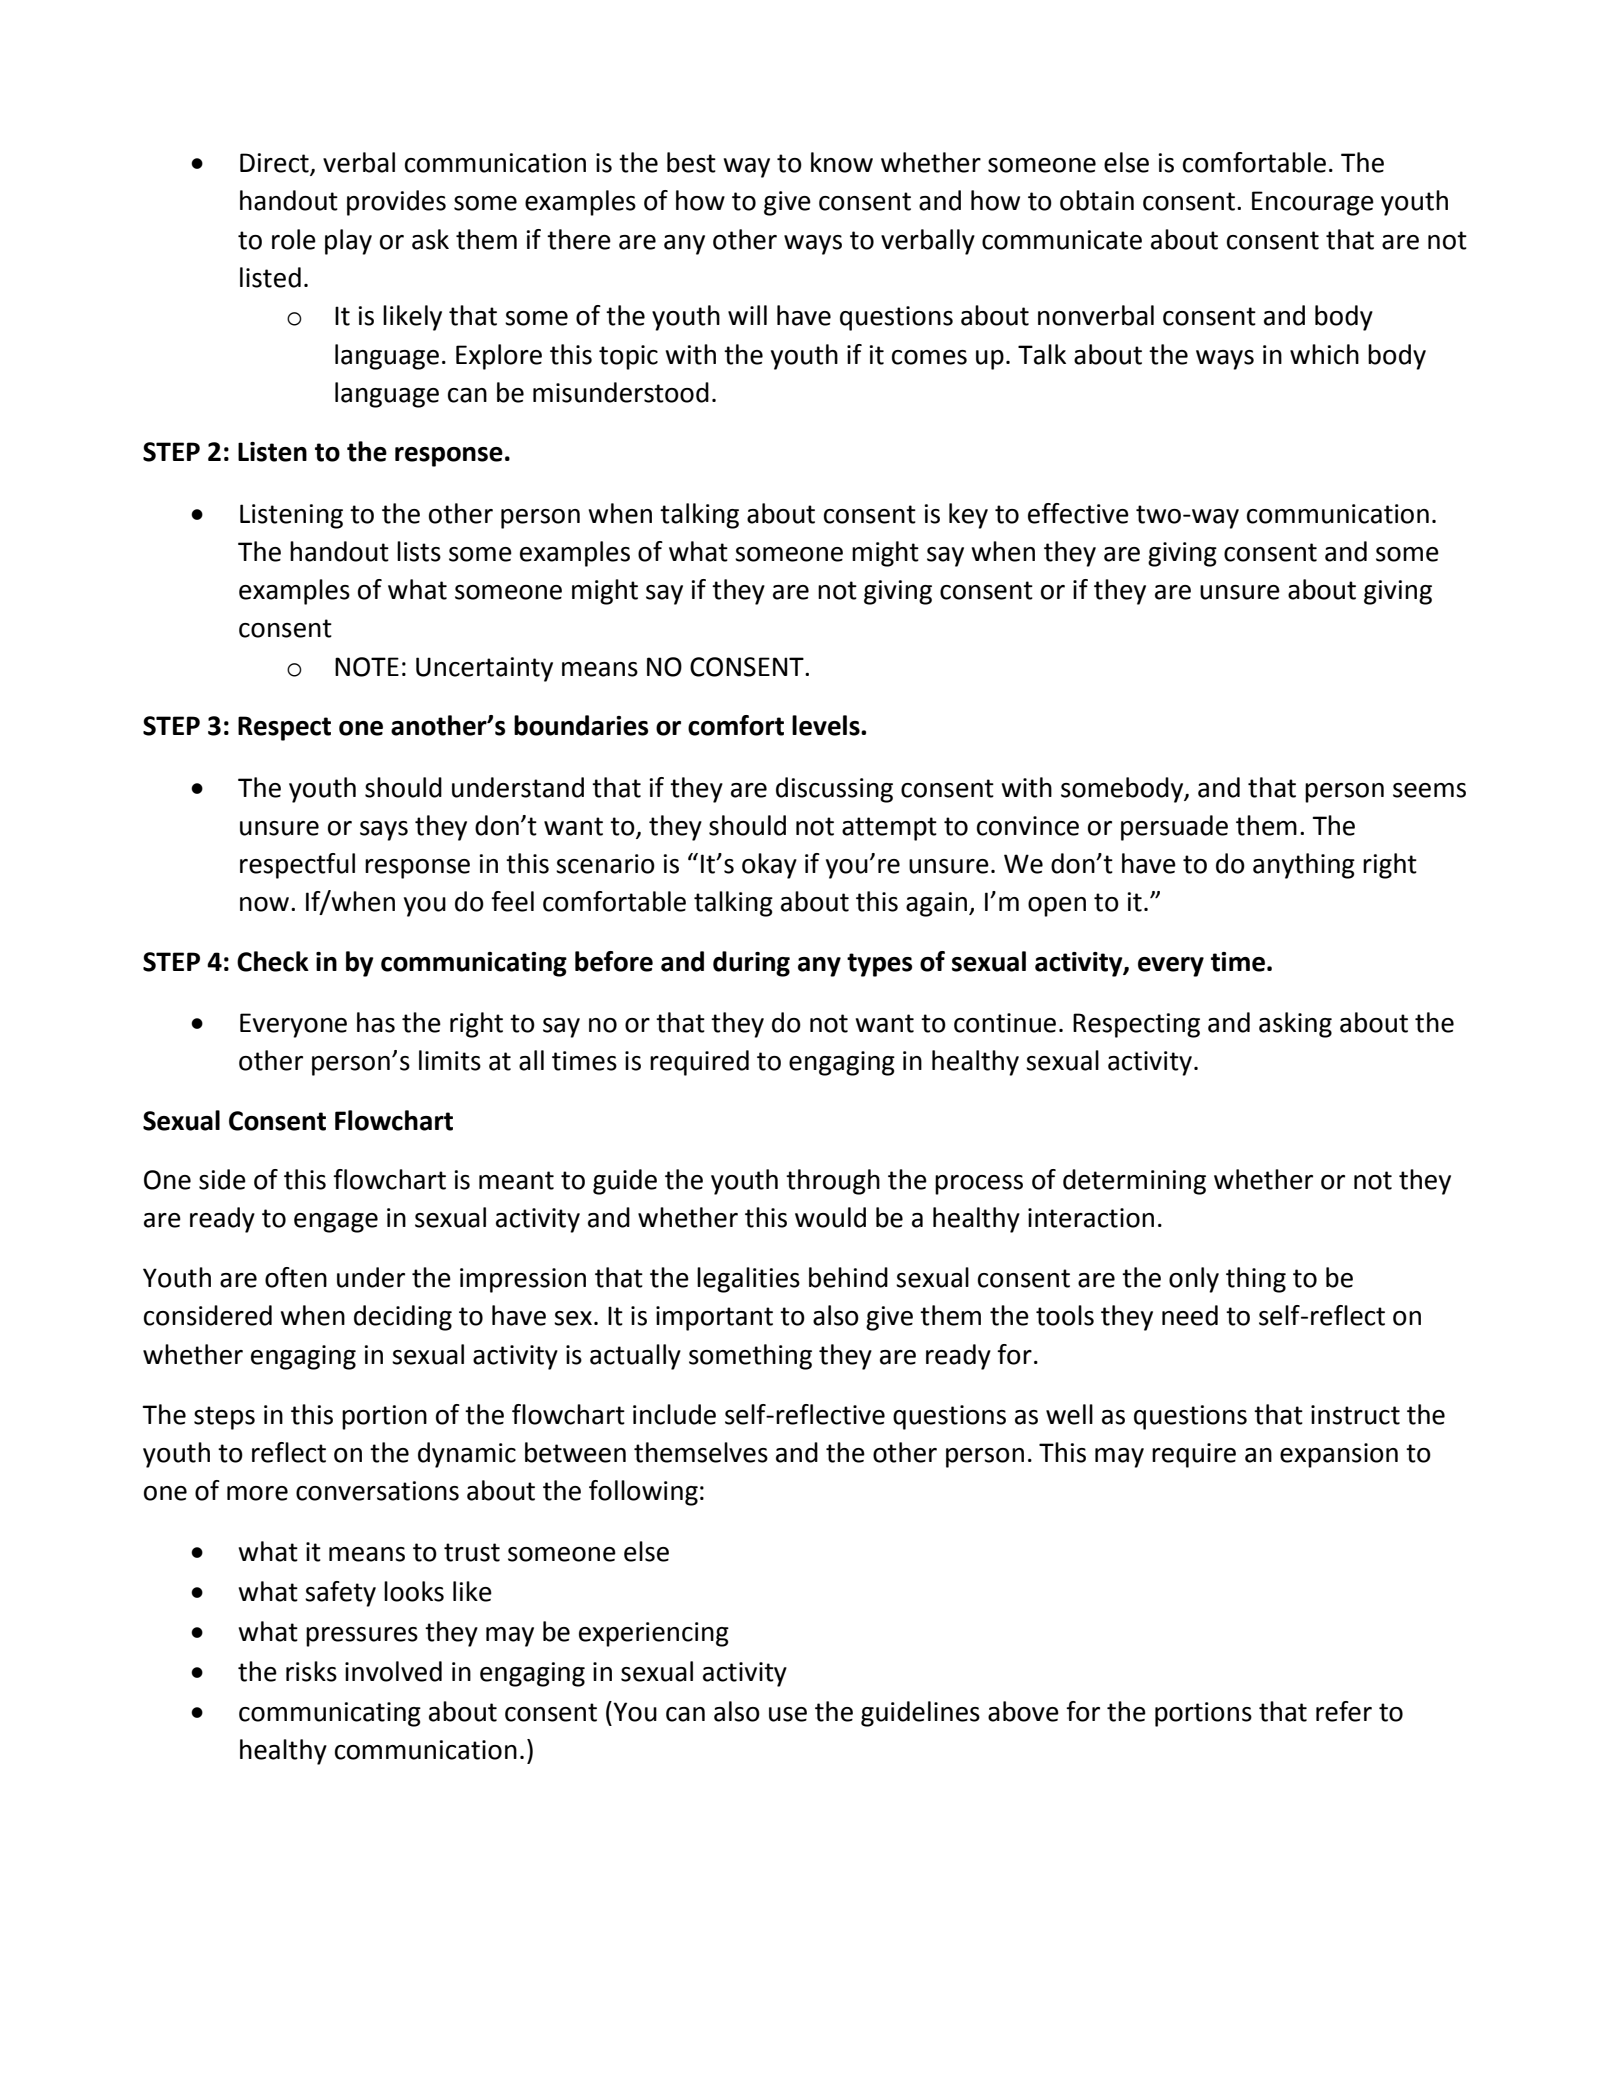  I want to click on key, so click(968, 516).
